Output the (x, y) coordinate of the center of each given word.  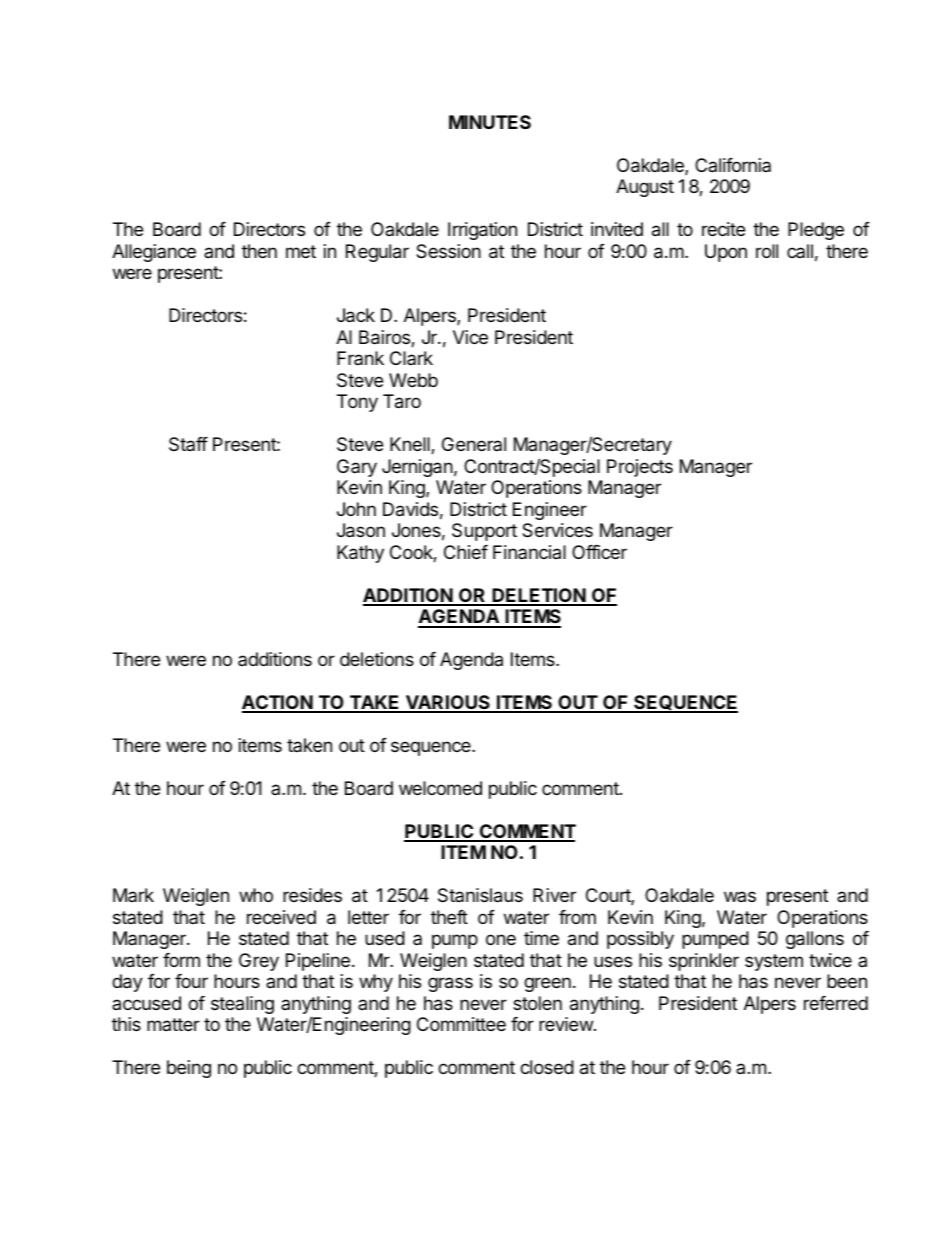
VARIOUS (447, 703)
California (733, 165)
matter (173, 1024)
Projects (640, 468)
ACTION (278, 703)
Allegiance (154, 253)
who (256, 895)
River (554, 895)
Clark (411, 358)
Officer (599, 552)
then (259, 251)
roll (767, 251)
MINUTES (490, 122)
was (740, 896)
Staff (188, 444)
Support (484, 532)
